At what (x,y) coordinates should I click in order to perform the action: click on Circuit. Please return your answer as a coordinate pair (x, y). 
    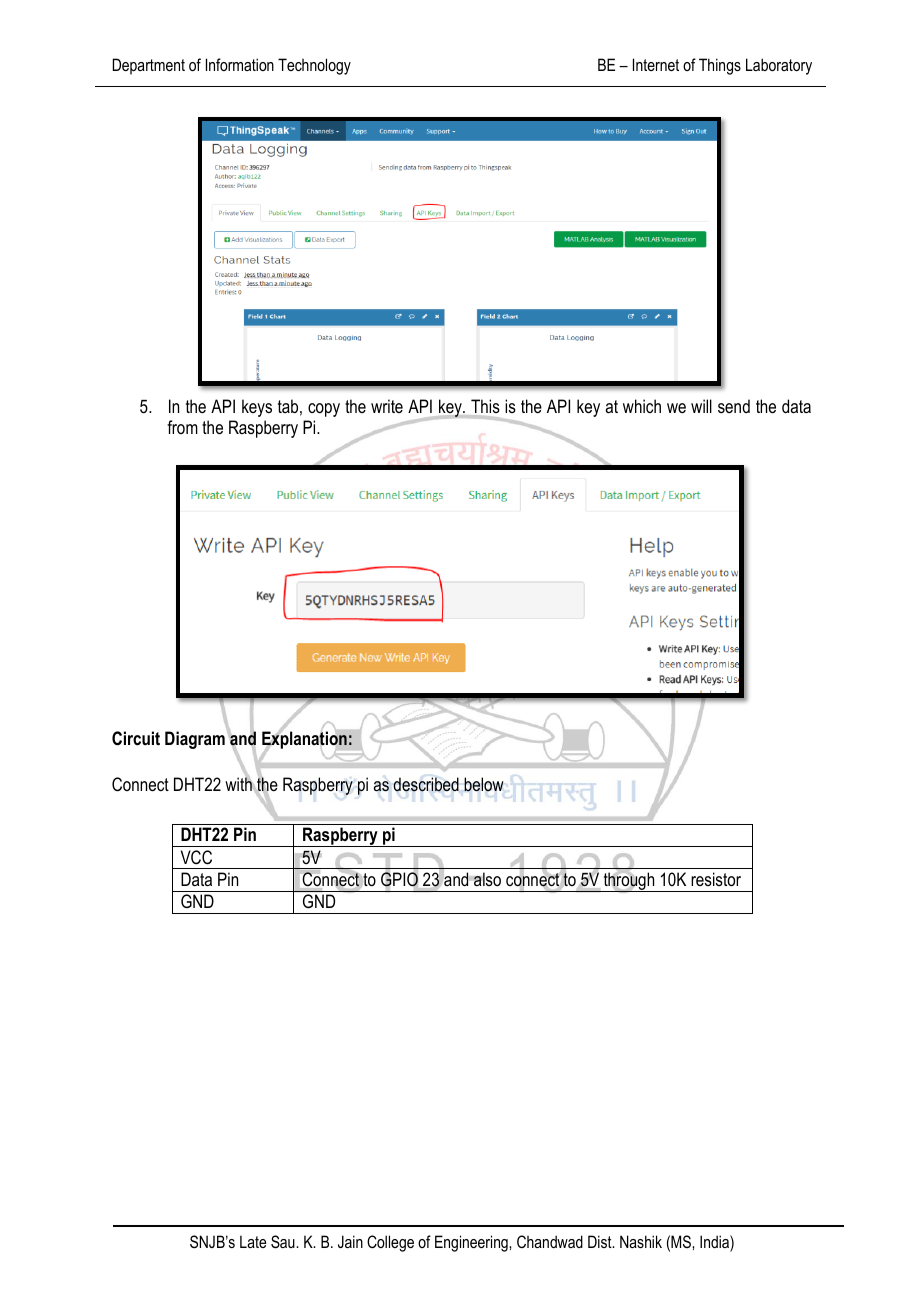
    Looking at the image, I should click on (136, 738).
